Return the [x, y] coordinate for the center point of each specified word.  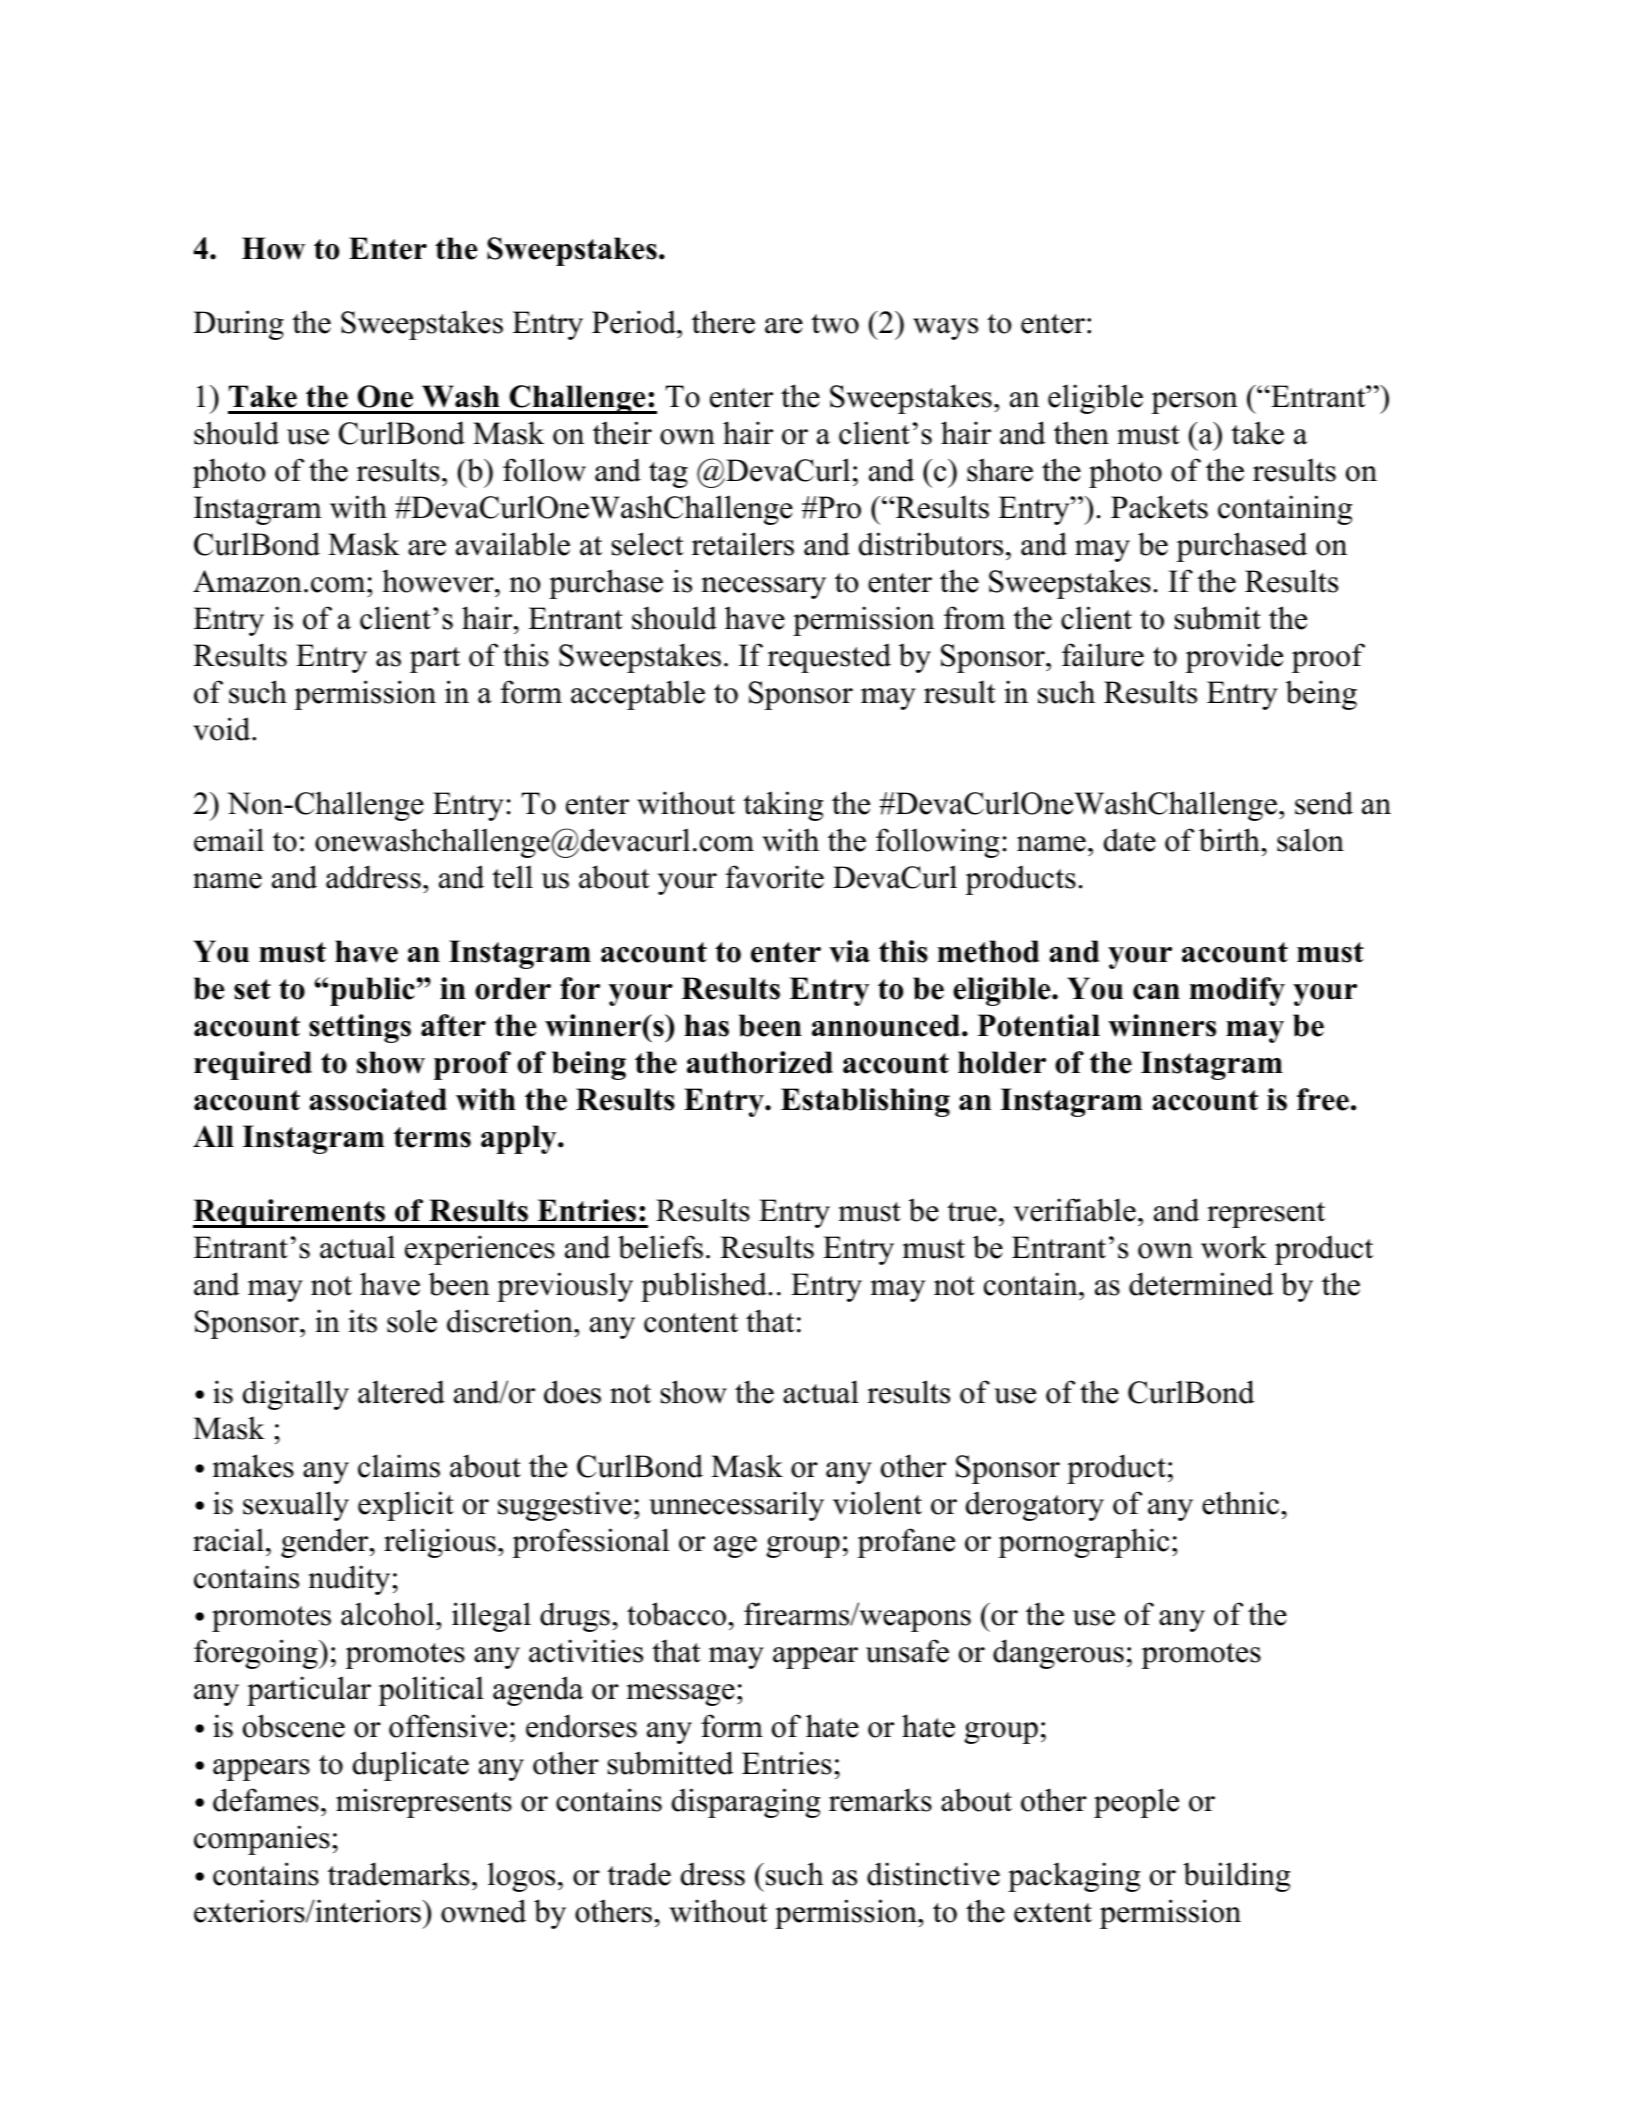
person [1194, 403]
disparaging [746, 1803]
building [1236, 1877]
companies [262, 1840]
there [723, 322]
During [238, 325]
